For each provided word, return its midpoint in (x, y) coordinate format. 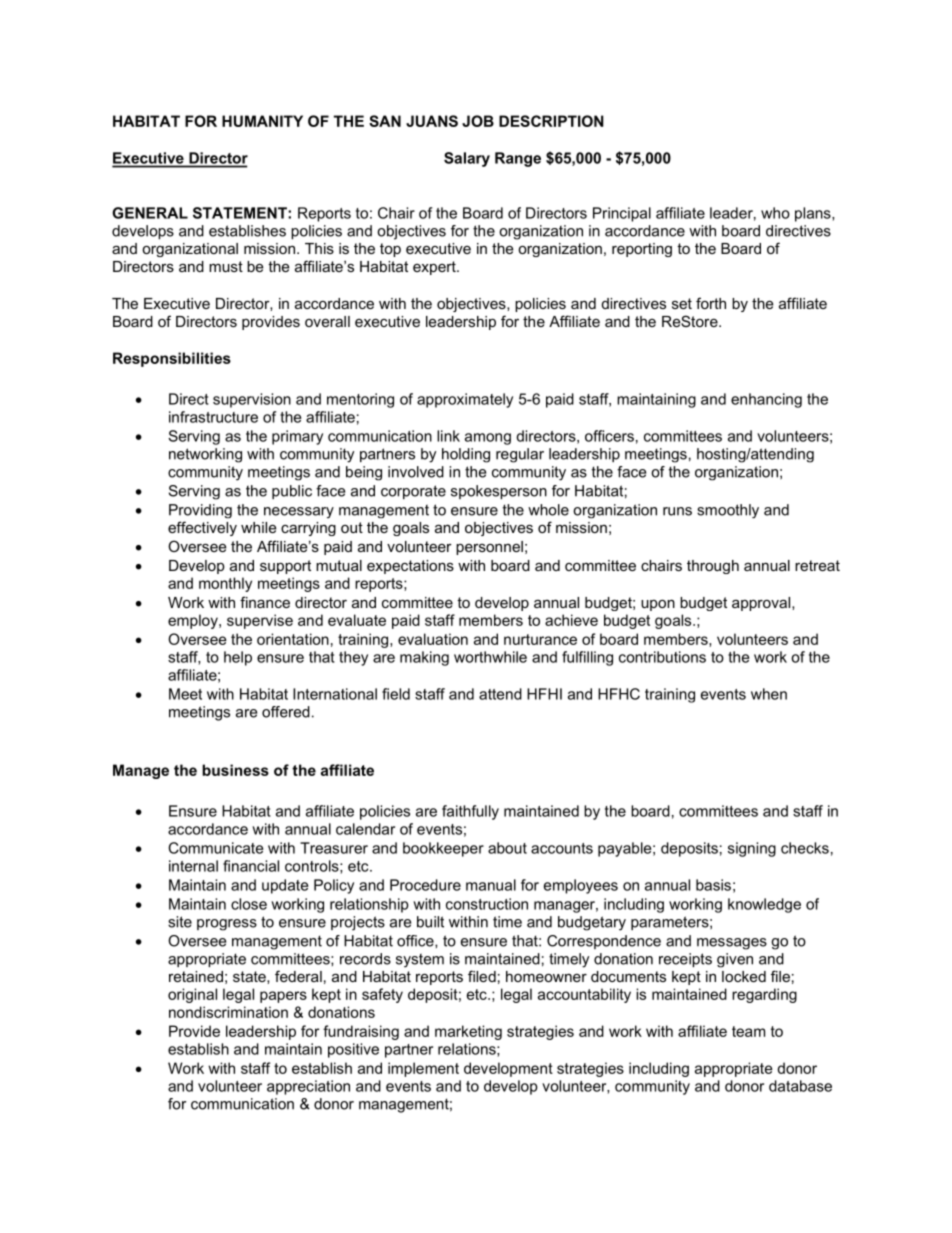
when (769, 694)
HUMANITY (262, 121)
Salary (467, 159)
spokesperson (499, 492)
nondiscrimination (228, 1012)
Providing (200, 511)
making (424, 658)
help (238, 658)
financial (251, 866)
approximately (465, 400)
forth (711, 303)
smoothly (728, 511)
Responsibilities (172, 359)
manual (491, 885)
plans (814, 214)
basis (713, 885)
